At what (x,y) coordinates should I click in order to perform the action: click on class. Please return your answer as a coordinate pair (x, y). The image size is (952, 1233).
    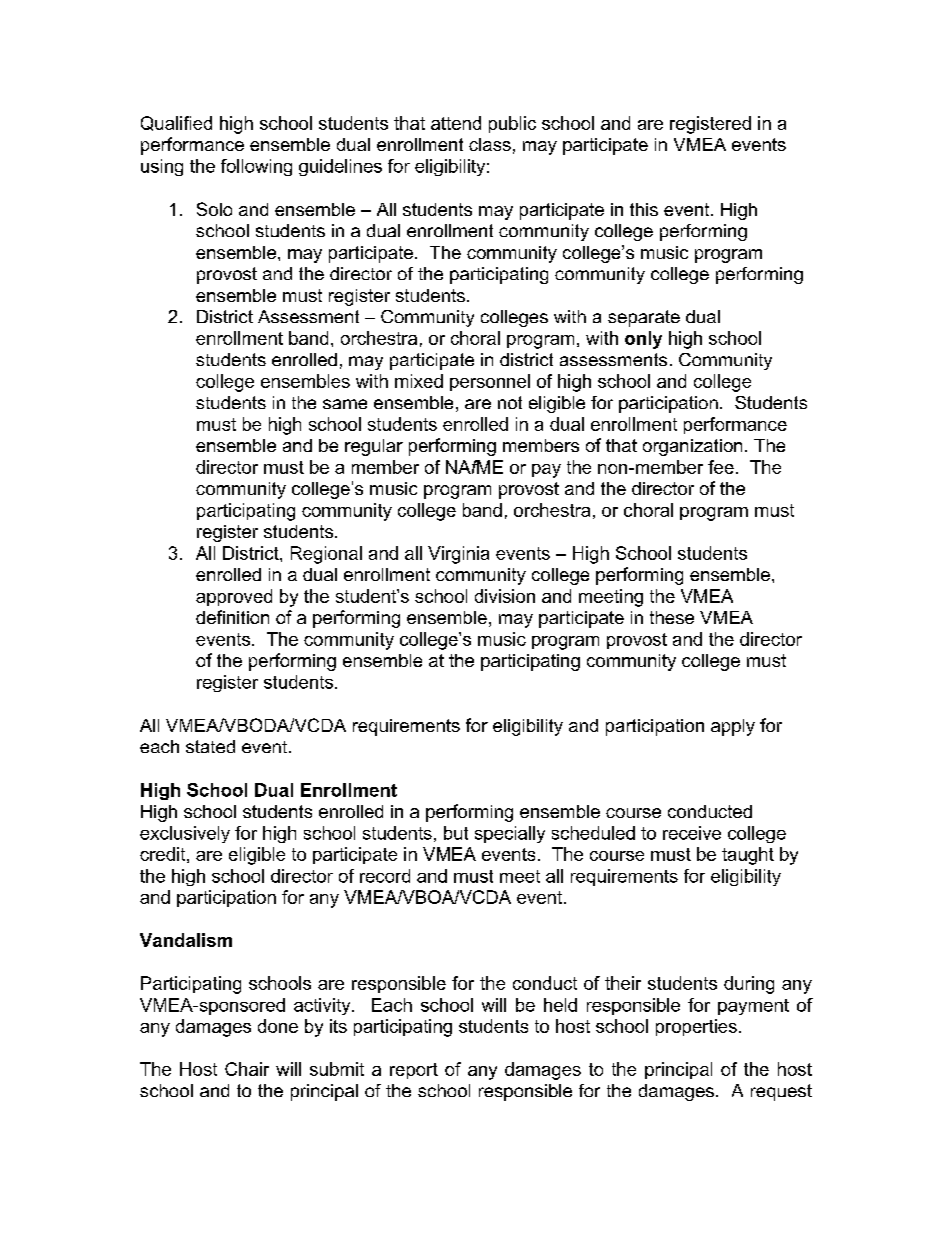
    Looking at the image, I should click on (490, 144).
